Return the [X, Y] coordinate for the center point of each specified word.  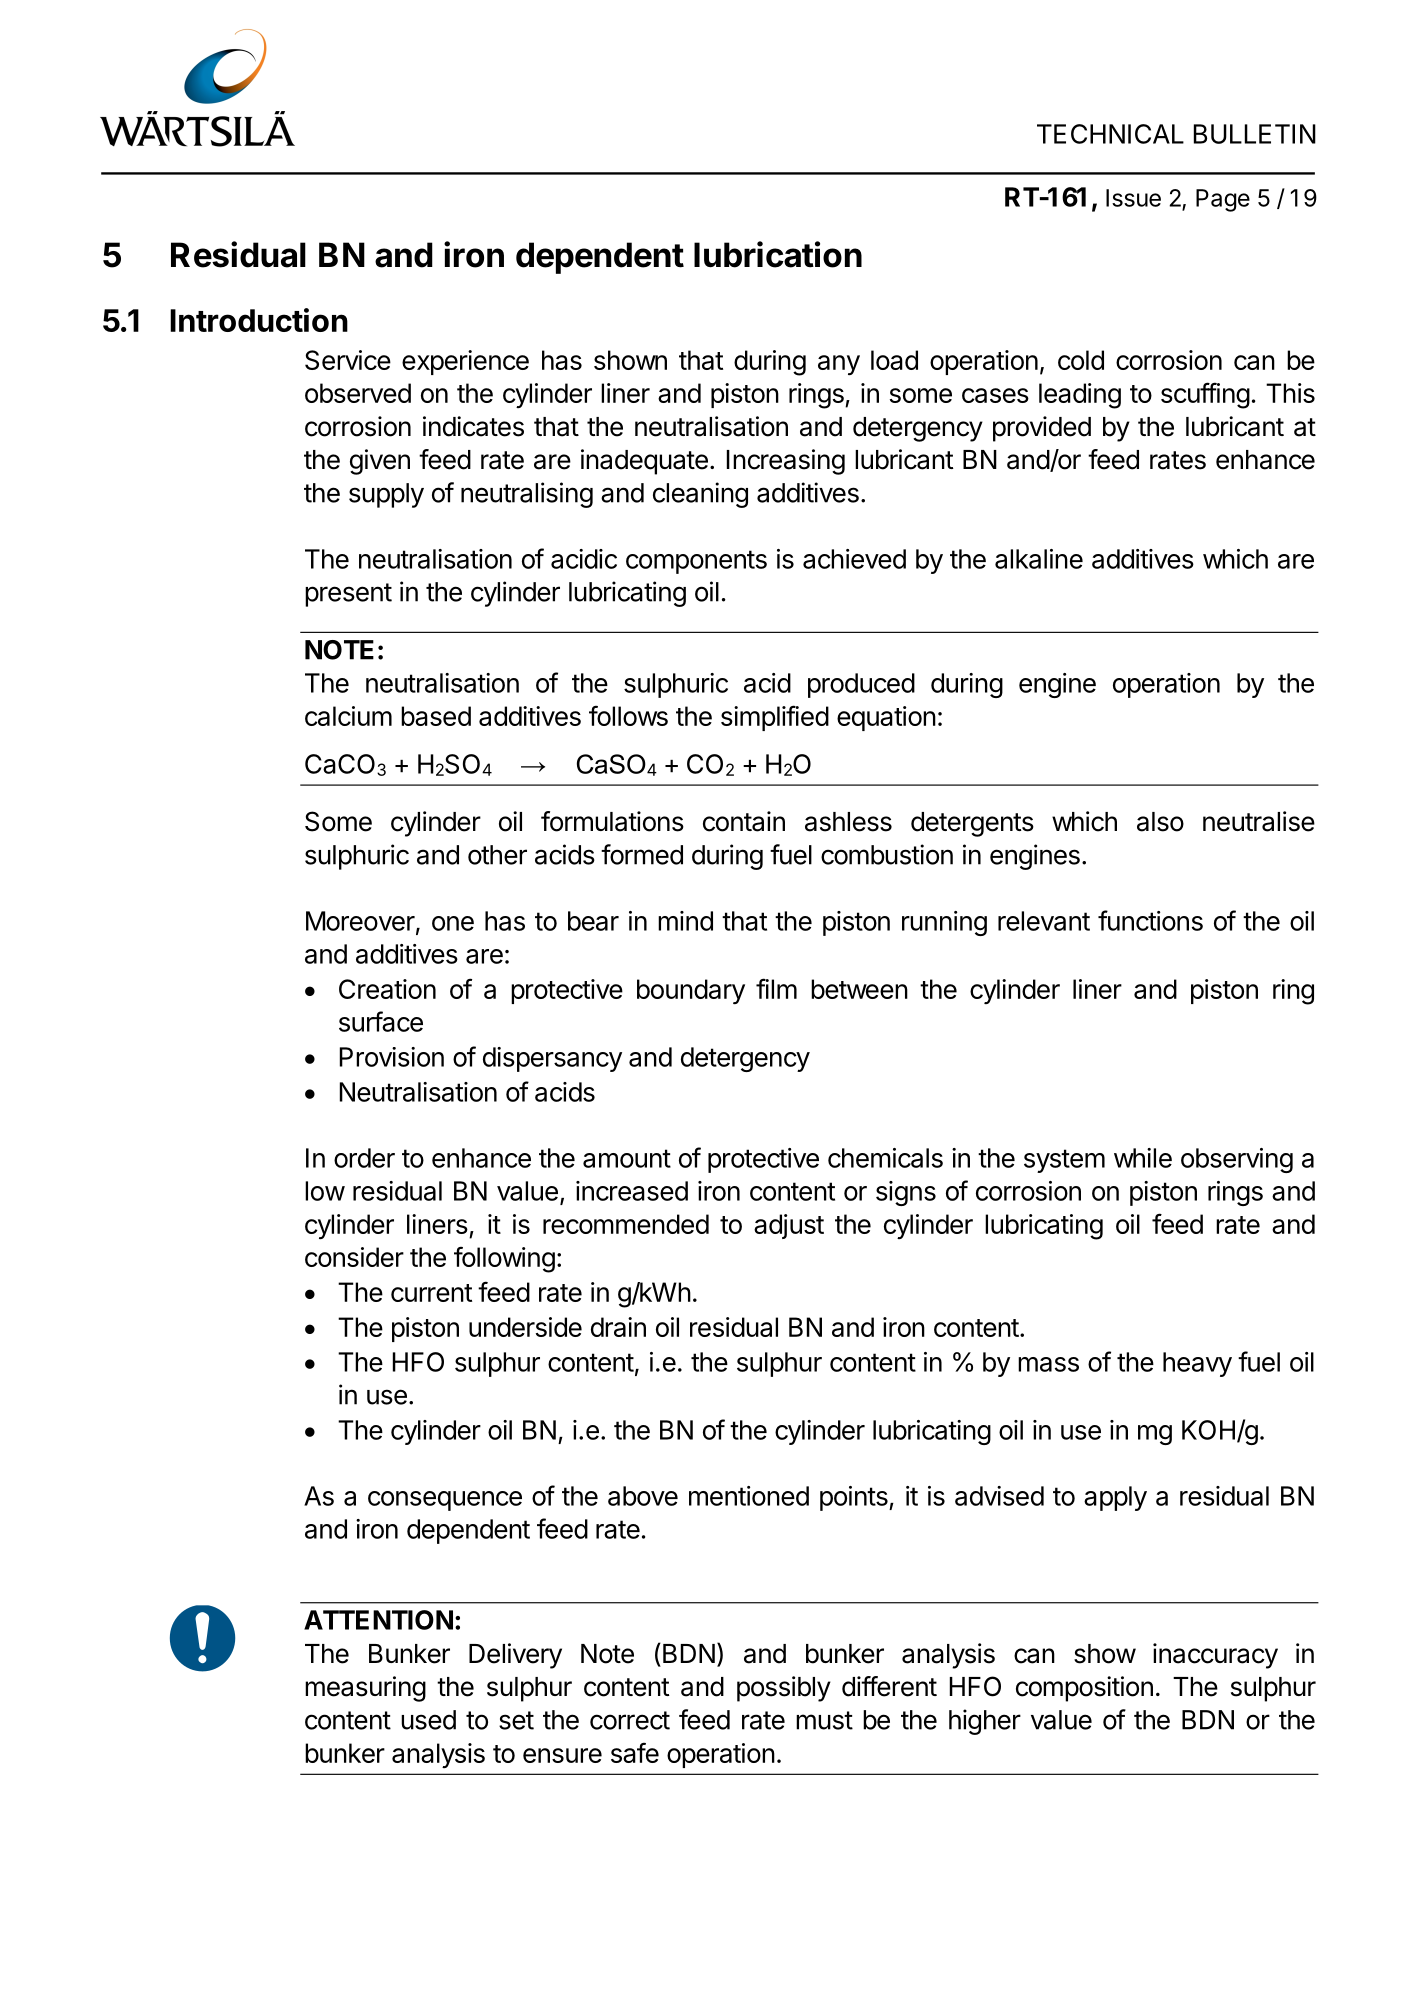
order [364, 1158]
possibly [784, 1689]
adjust [789, 1226]
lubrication [778, 254]
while [1143, 1158]
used [428, 1720]
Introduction [259, 320]
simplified [775, 718]
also [1160, 822]
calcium [348, 716]
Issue [1133, 198]
